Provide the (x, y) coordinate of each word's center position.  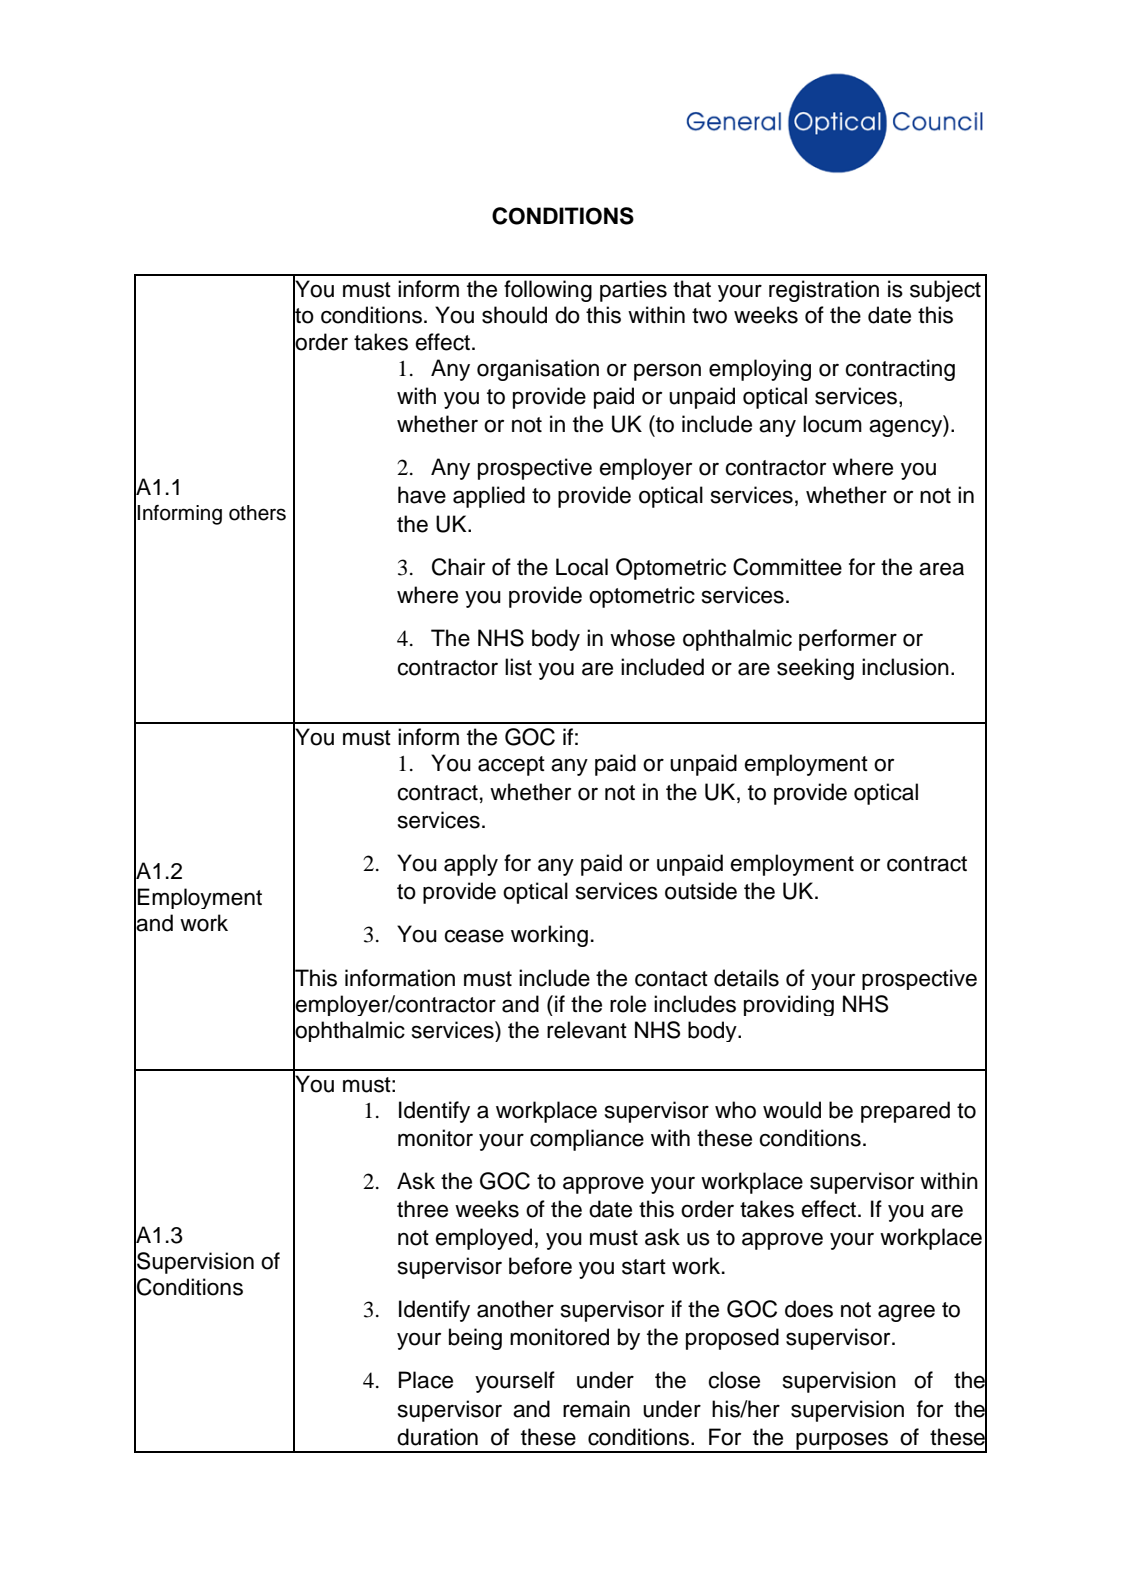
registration (824, 291)
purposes (842, 1442)
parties (633, 291)
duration (437, 1437)
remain (596, 1409)
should (514, 315)
